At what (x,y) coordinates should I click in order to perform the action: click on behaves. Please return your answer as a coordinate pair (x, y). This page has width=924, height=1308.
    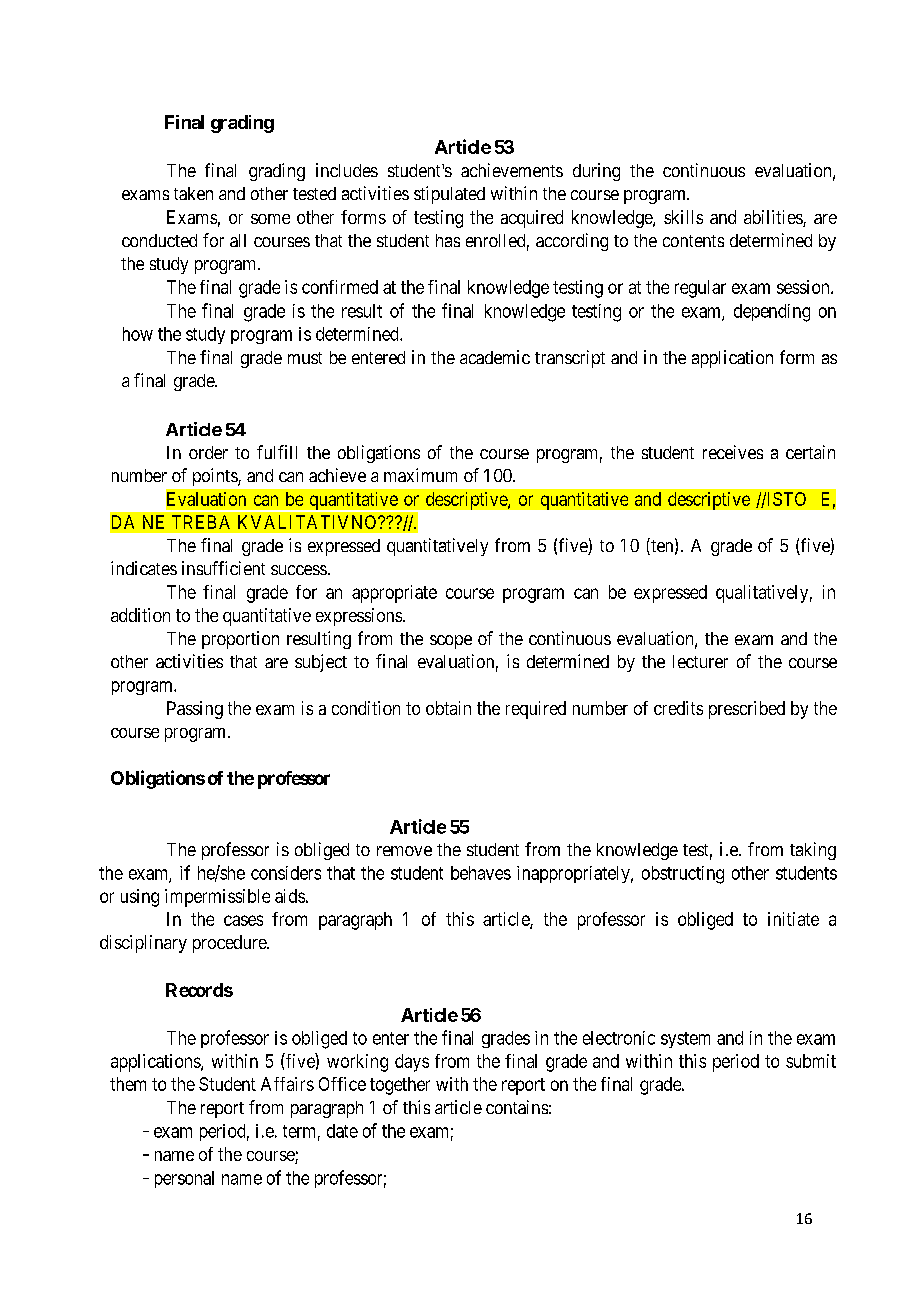
    Looking at the image, I should click on (481, 873).
